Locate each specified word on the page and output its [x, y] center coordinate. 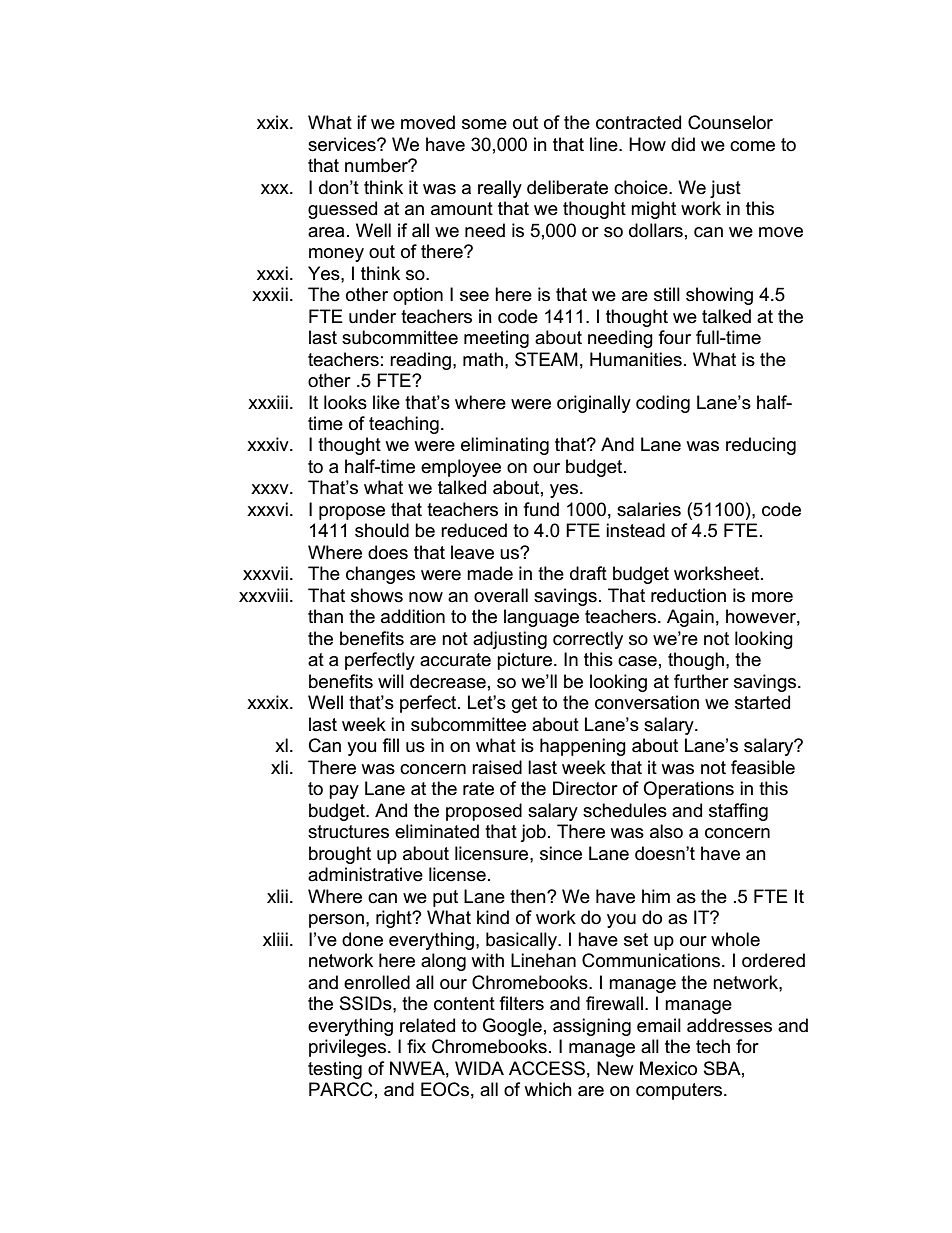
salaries [649, 509]
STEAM [546, 359]
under [372, 316]
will [391, 681]
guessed [342, 210]
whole [735, 939]
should [382, 530]
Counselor [730, 122]
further [701, 681]
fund [541, 509]
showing [719, 296]
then [529, 896]
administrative [365, 874]
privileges [349, 1048]
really [500, 189]
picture [526, 661]
